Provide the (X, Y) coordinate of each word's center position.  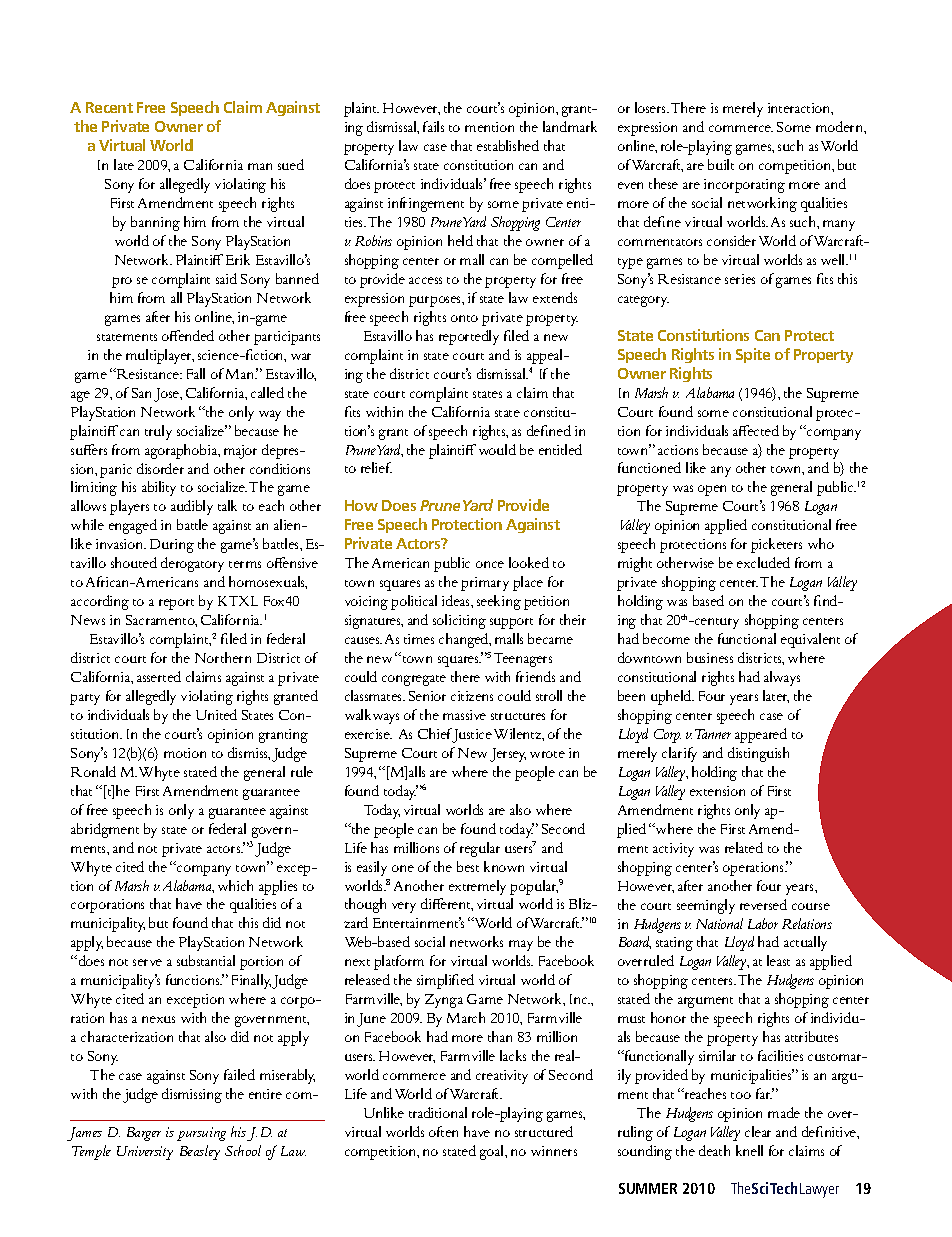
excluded (763, 562)
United (216, 714)
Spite (753, 355)
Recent (109, 107)
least (778, 960)
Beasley (200, 1152)
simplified (445, 981)
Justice (471, 735)
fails (433, 126)
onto (464, 318)
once (490, 564)
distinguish (758, 754)
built (721, 164)
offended (188, 335)
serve (147, 962)
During (172, 546)
